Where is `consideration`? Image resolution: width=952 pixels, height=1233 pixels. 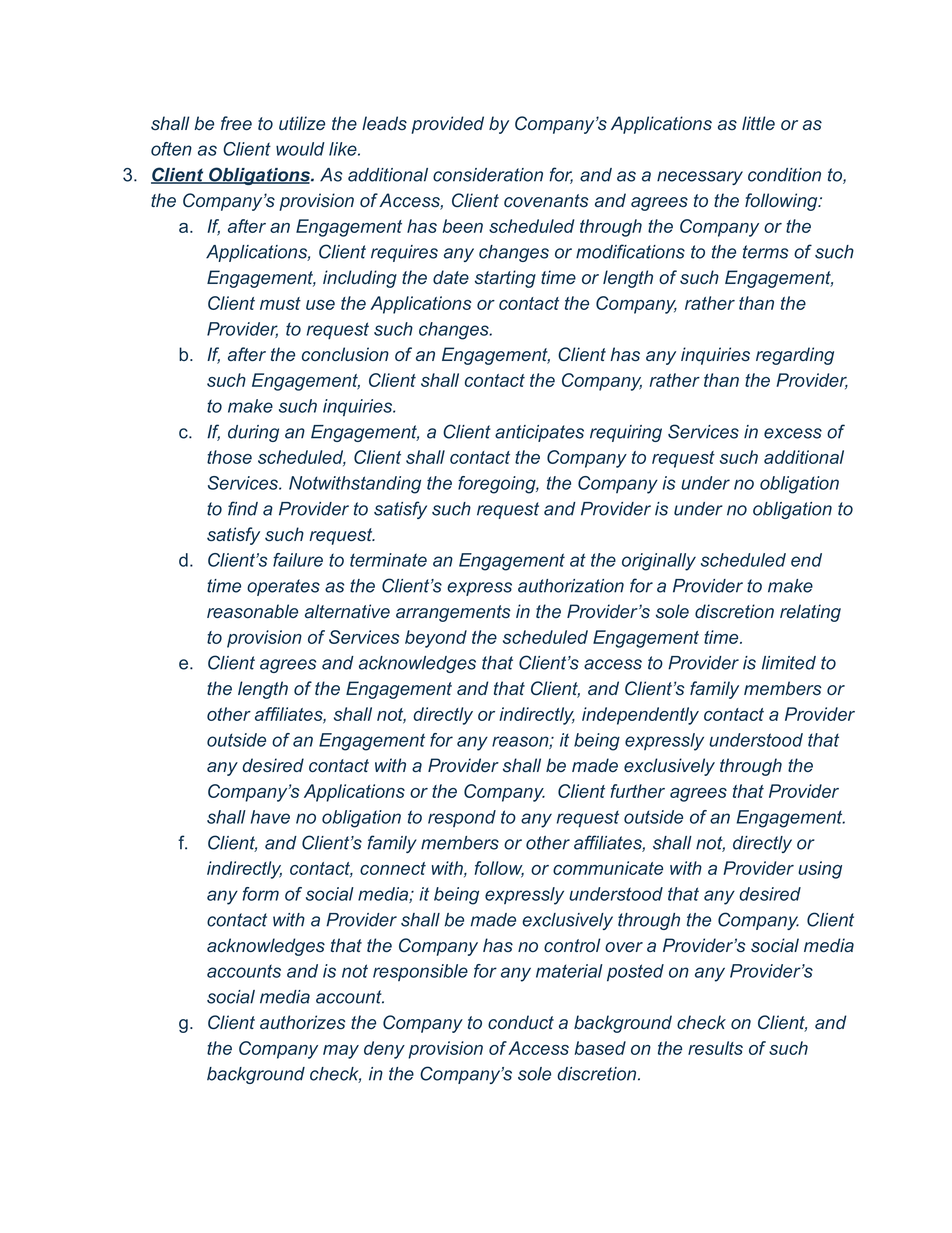 consideration is located at coordinates (488, 175).
